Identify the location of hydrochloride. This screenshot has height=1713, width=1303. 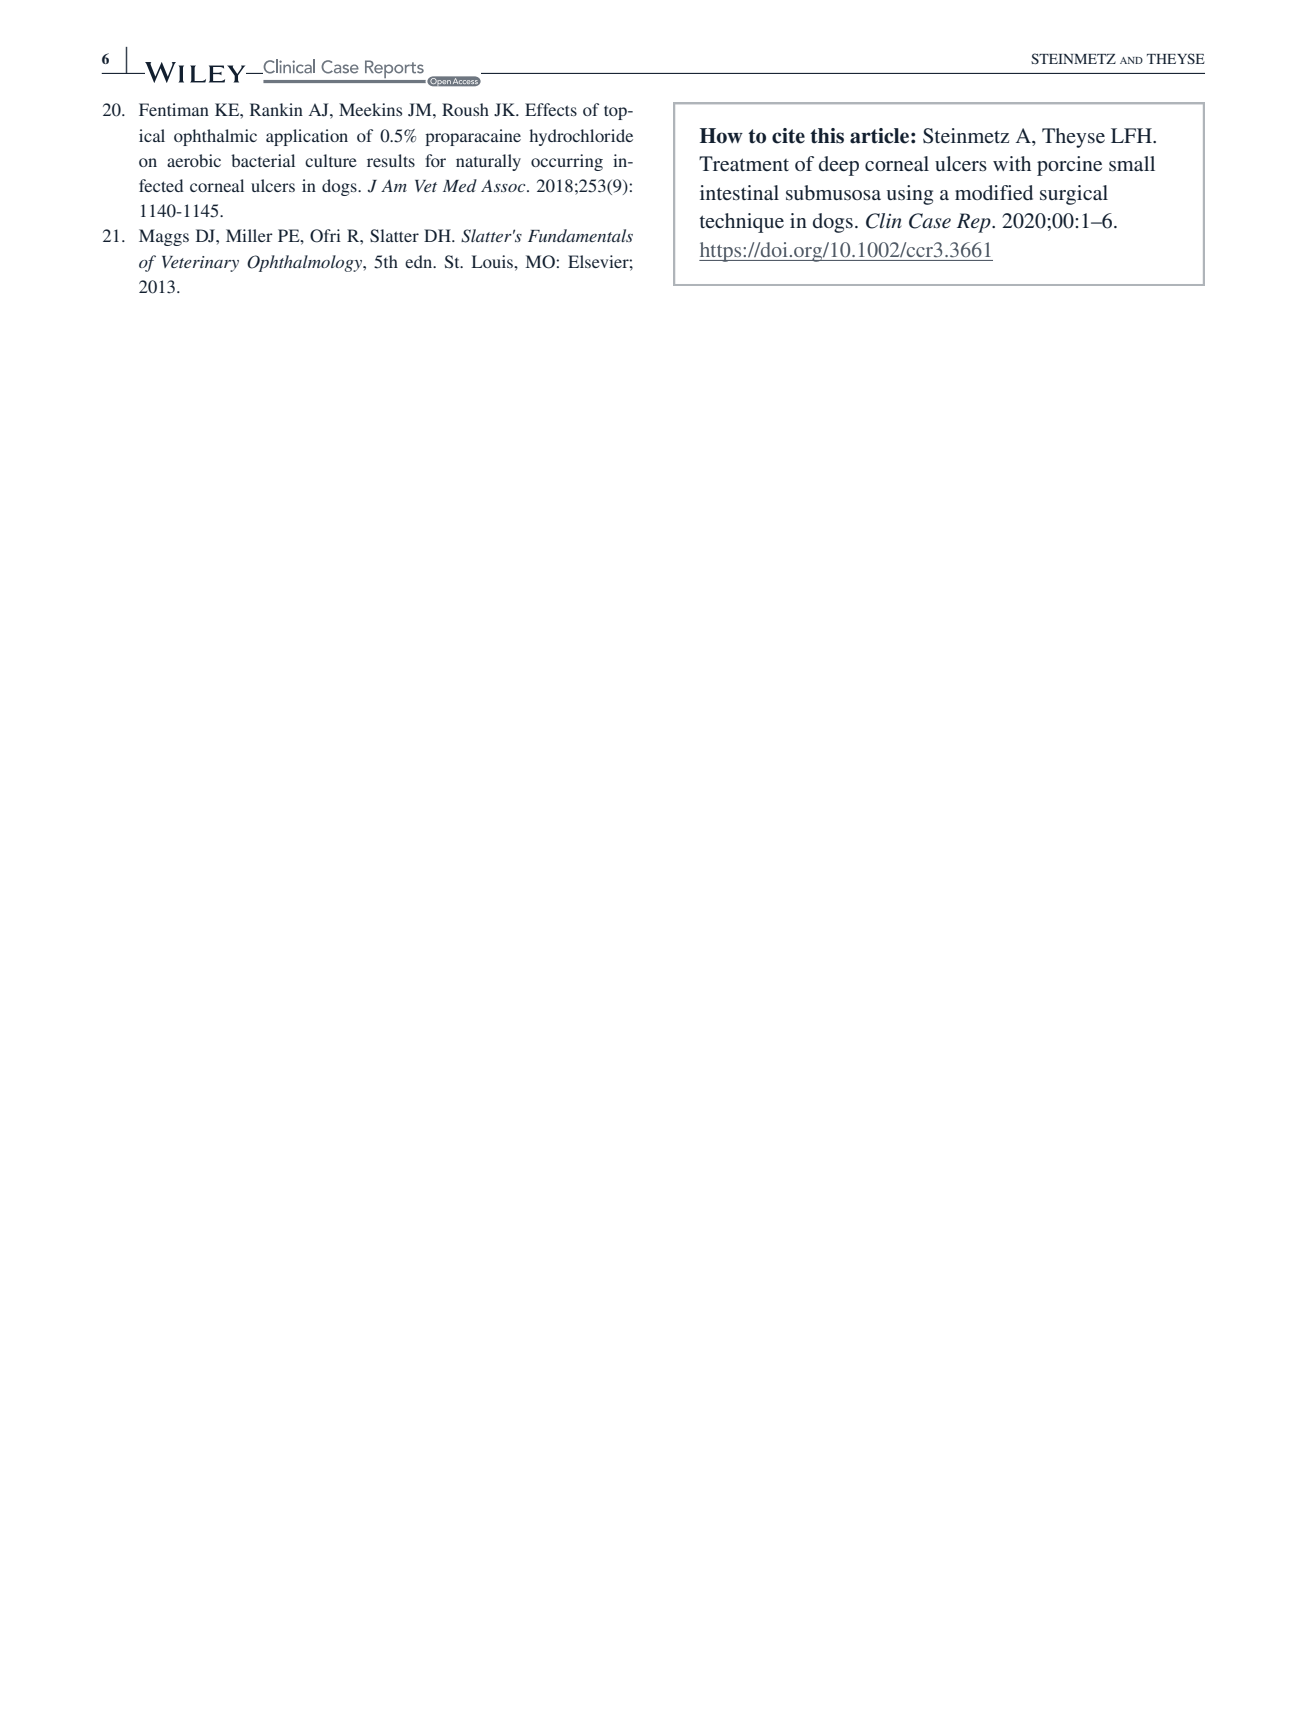
(581, 137).
